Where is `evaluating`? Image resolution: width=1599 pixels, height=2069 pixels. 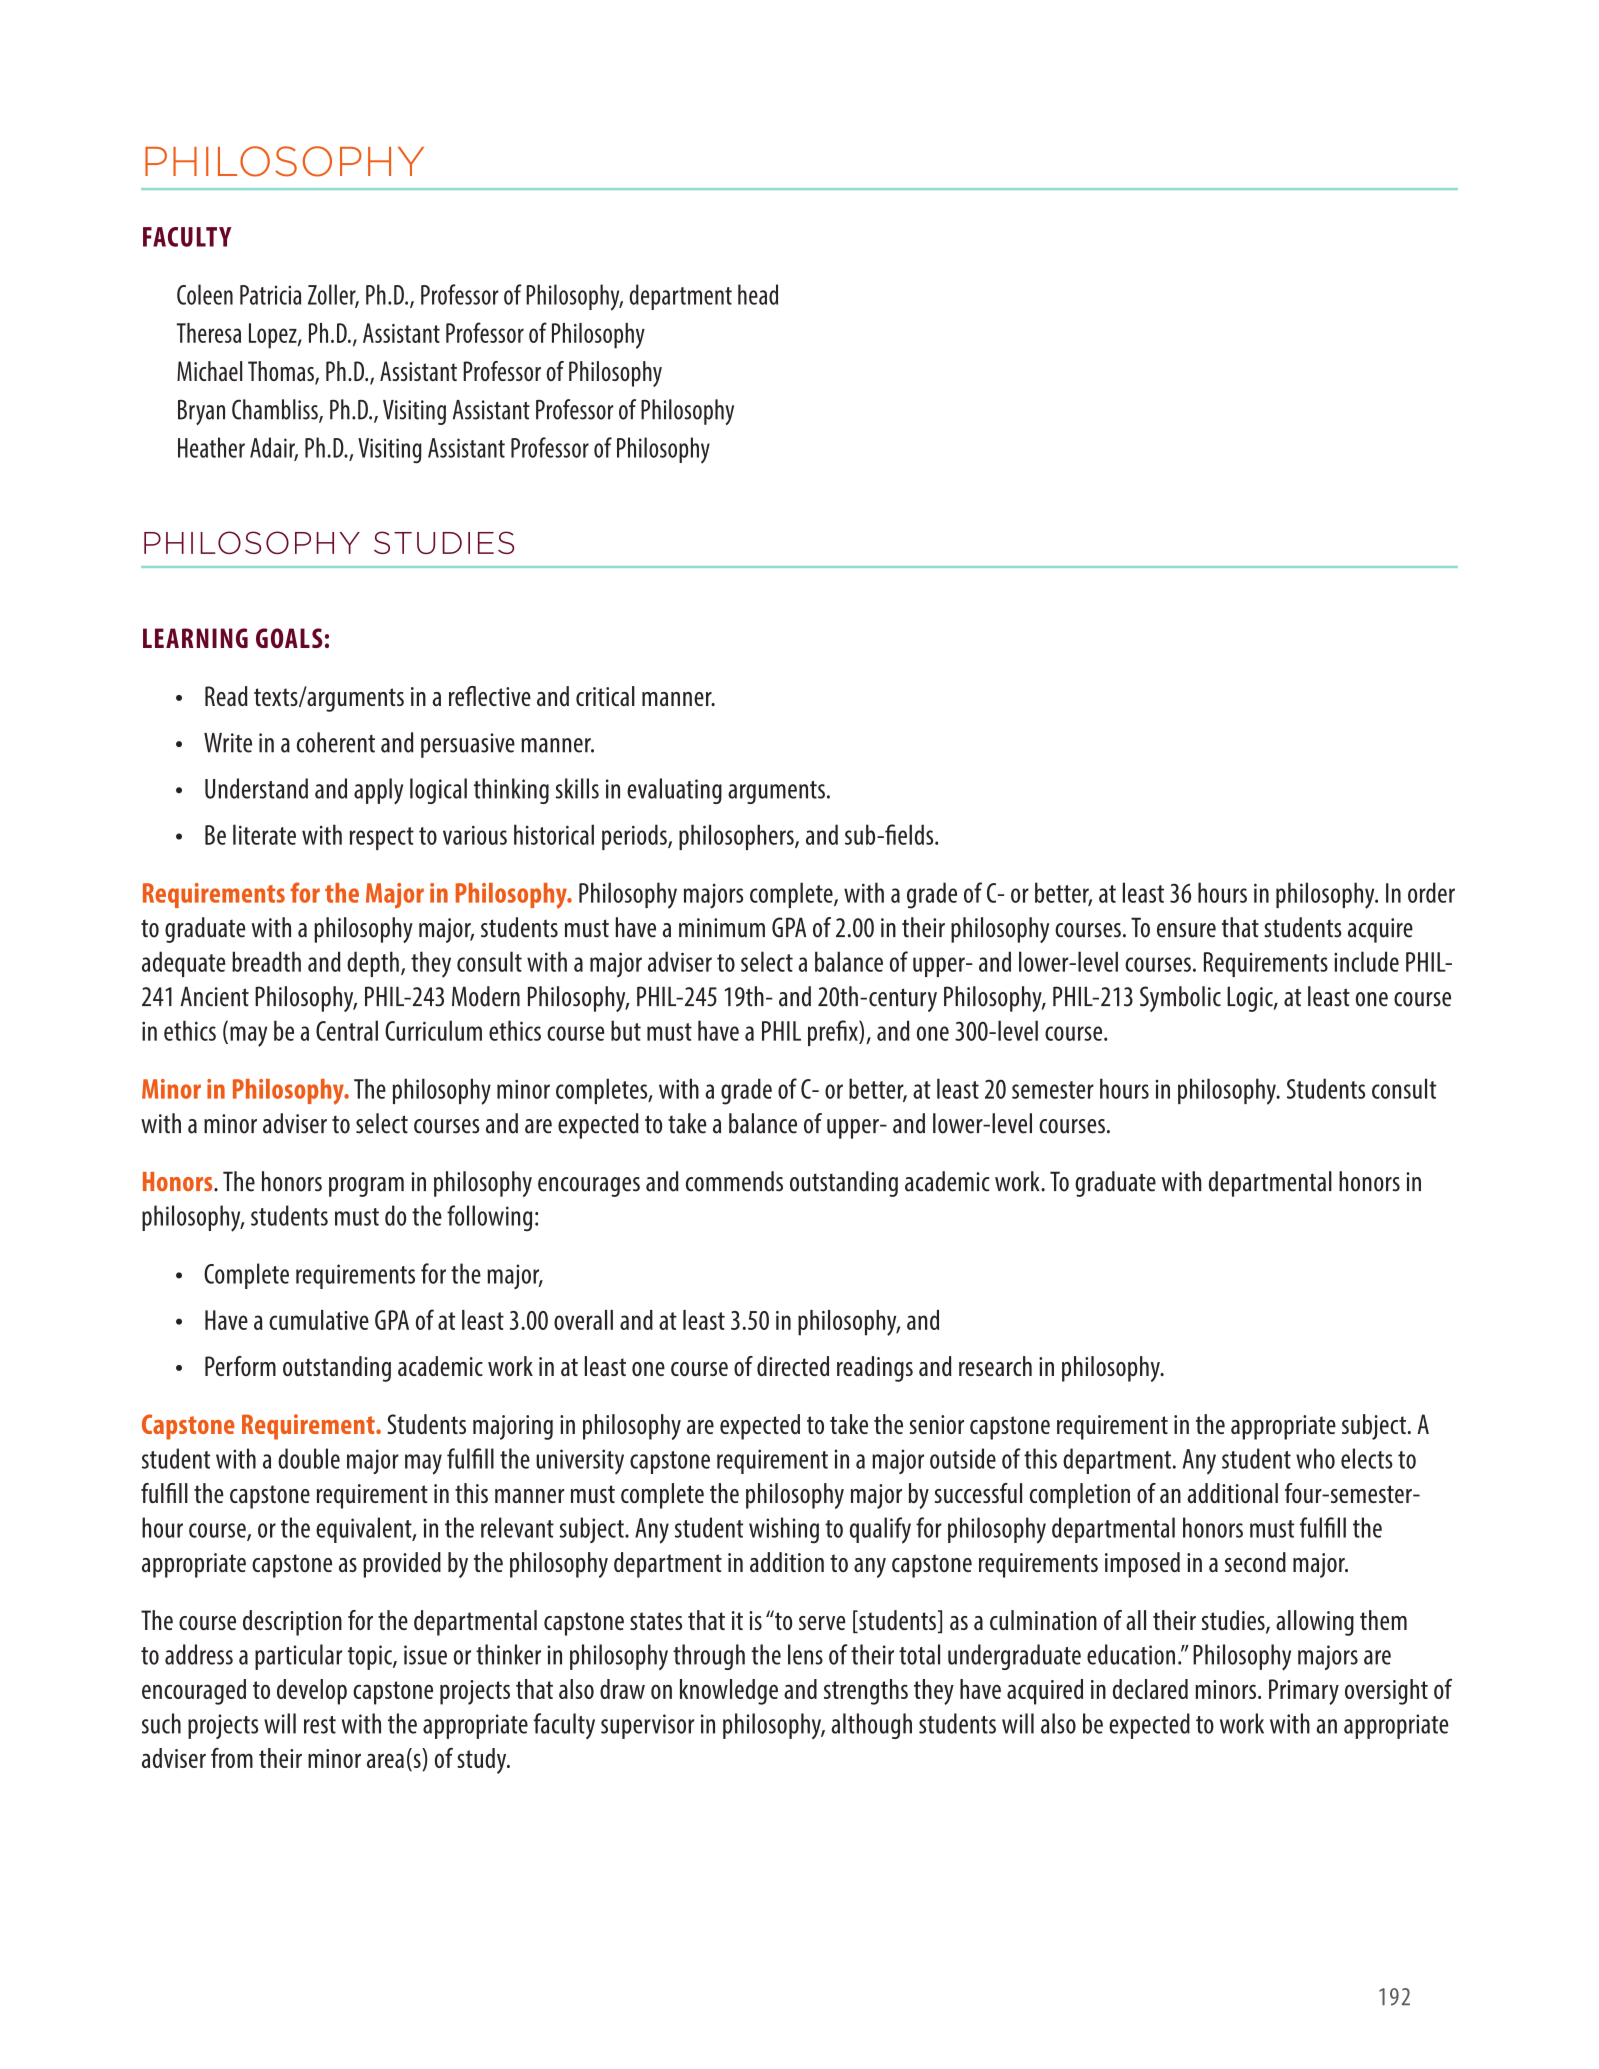
evaluating is located at coordinates (674, 791).
